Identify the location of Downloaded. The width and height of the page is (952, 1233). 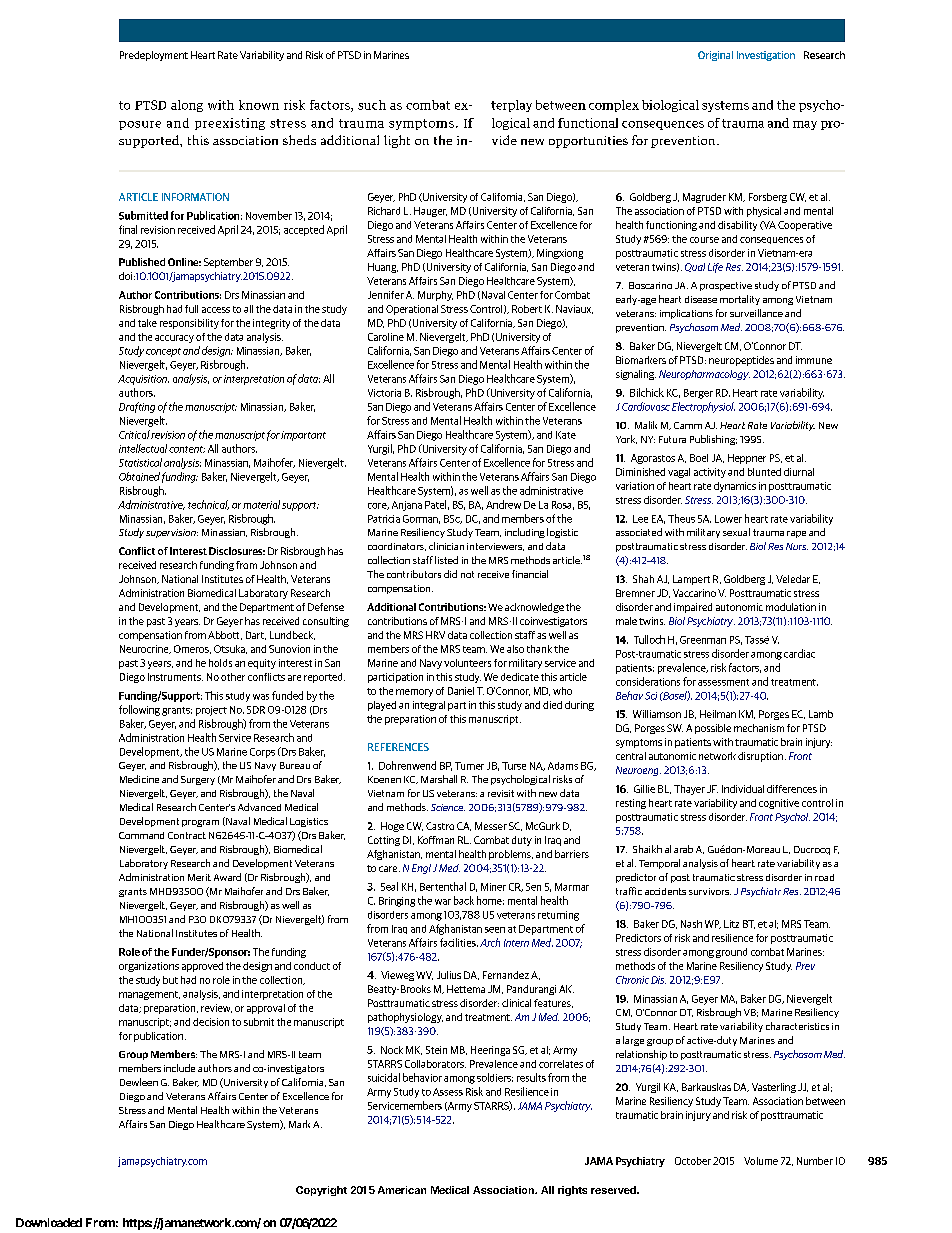
(49, 1222).
